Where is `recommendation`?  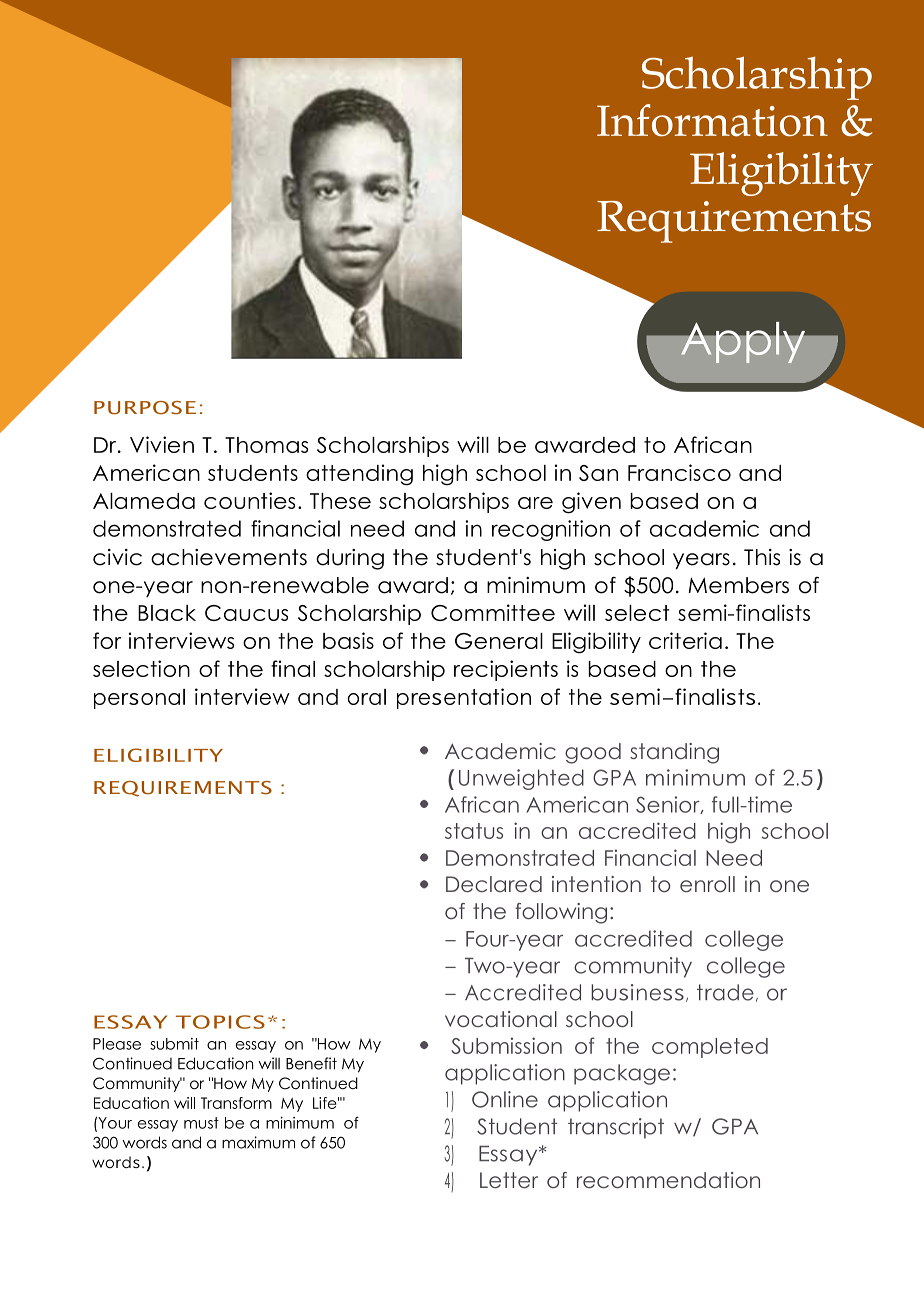 recommendation is located at coordinates (668, 1180).
